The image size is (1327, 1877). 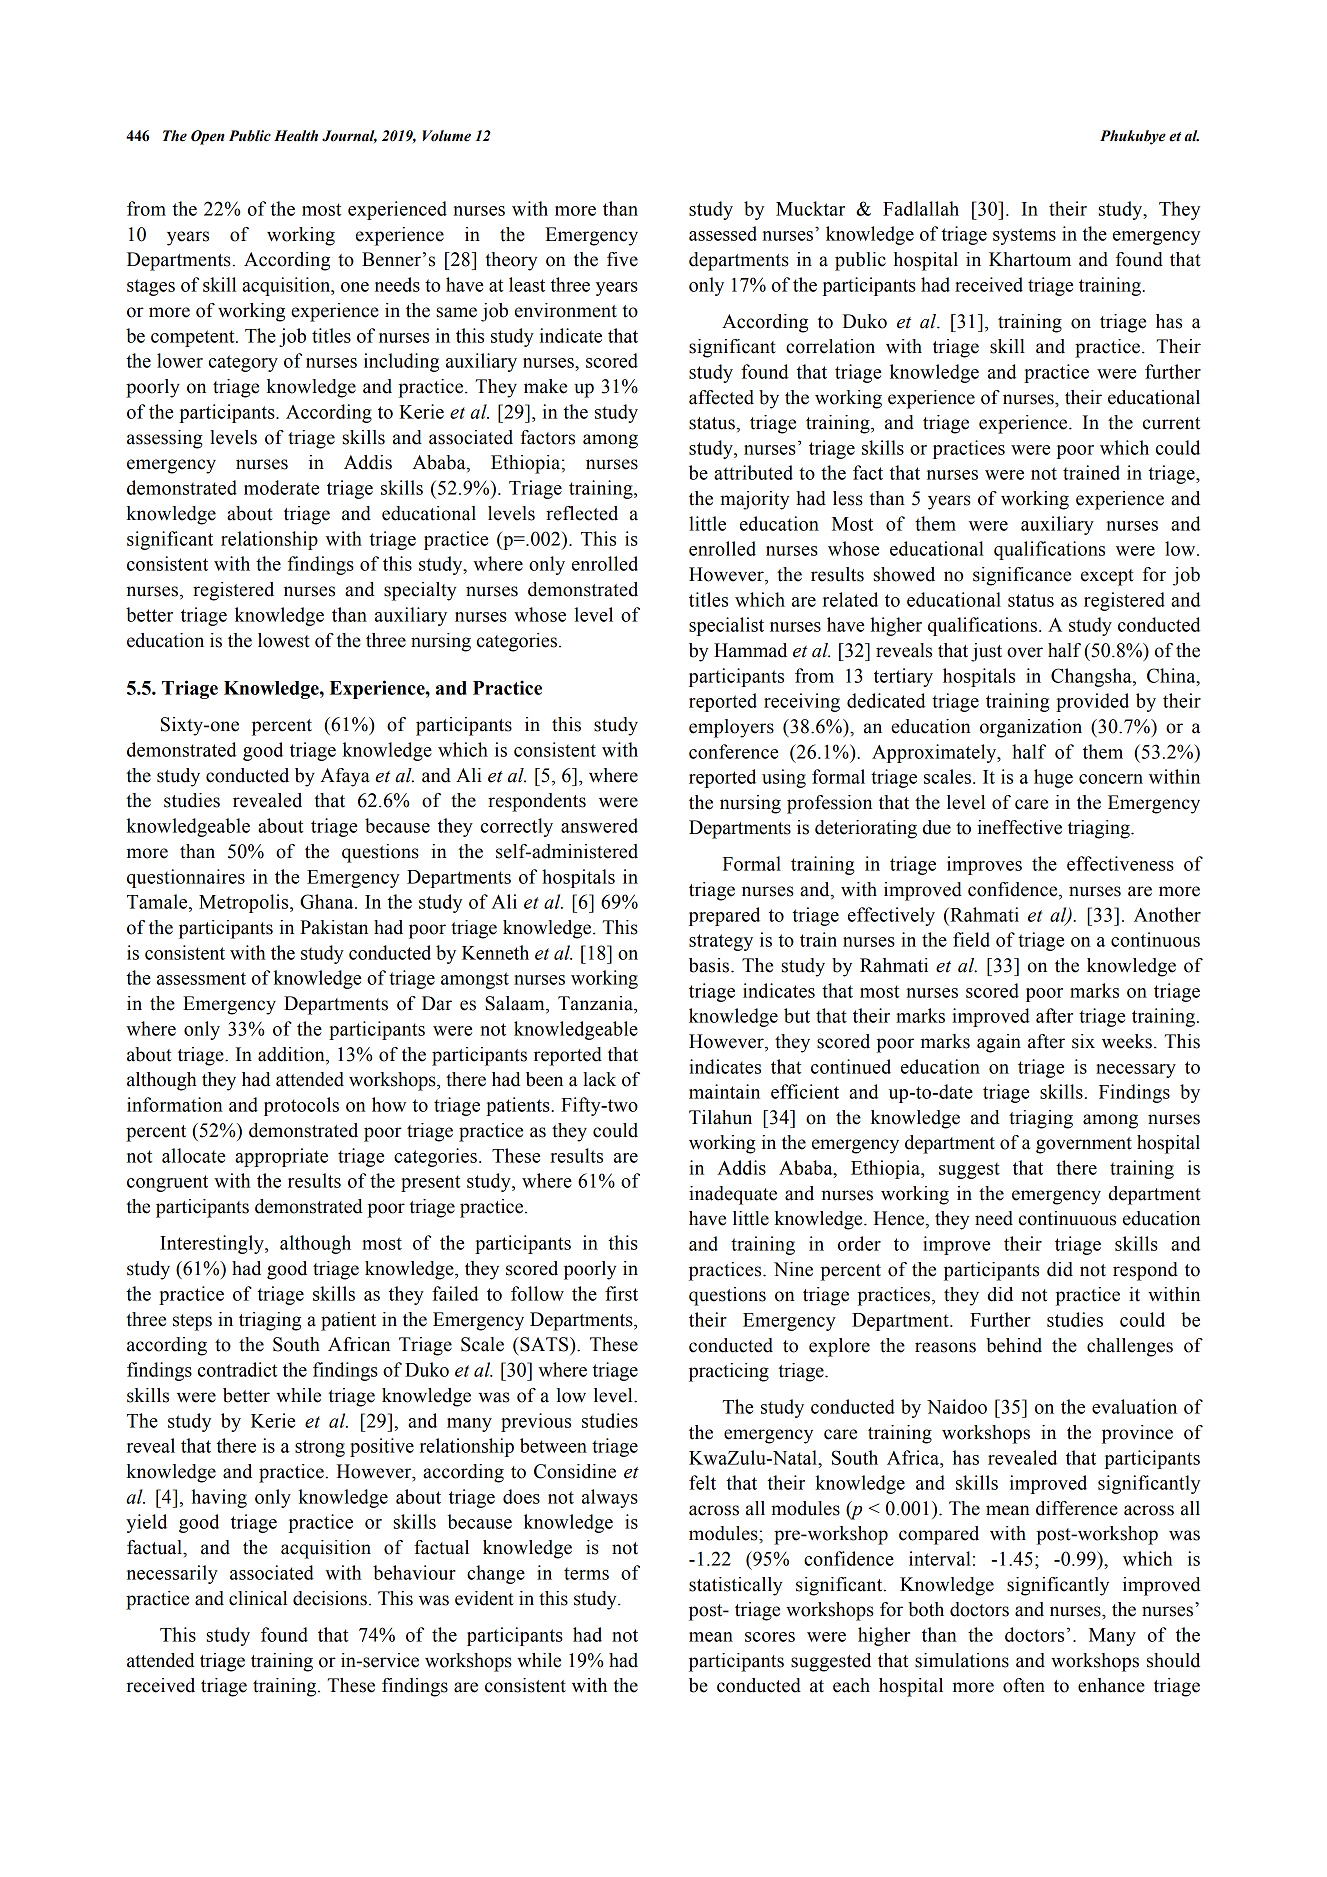 I want to click on Interestingly, so click(x=213, y=1244).
